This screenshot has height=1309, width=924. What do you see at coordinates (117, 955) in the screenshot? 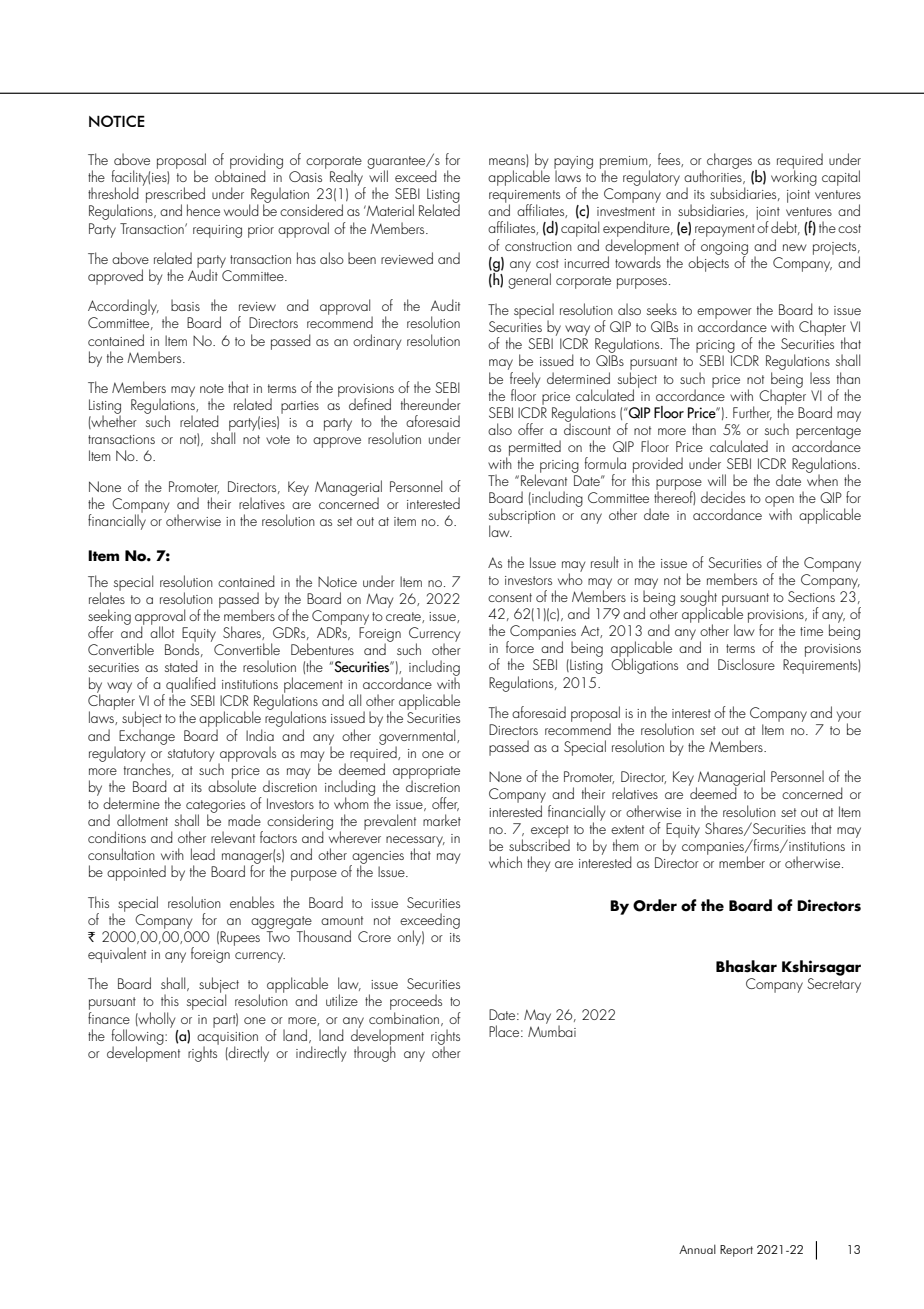
I see `equivalent` at bounding box center [117, 955].
